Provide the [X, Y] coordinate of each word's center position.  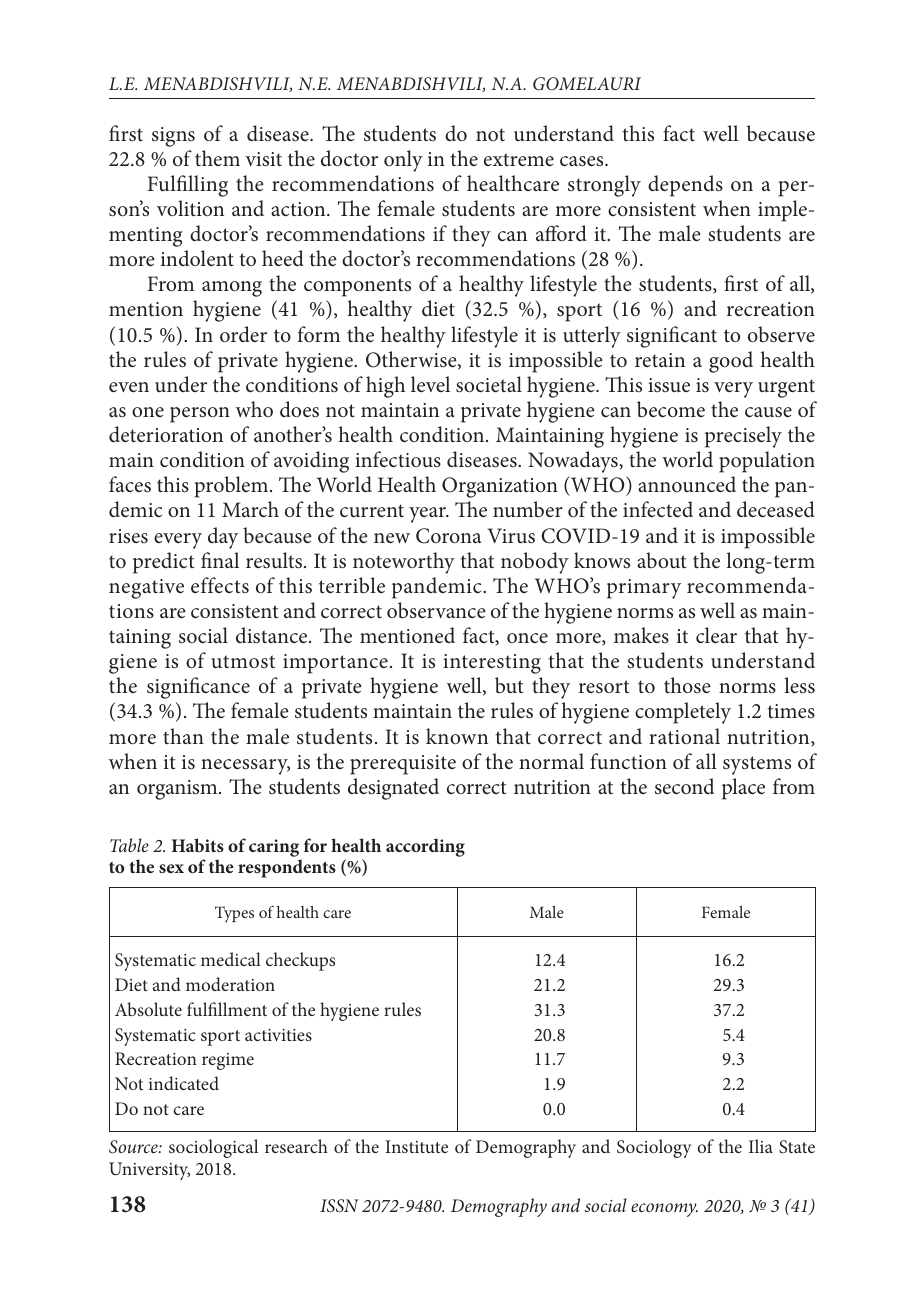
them [217, 158]
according [425, 847]
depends [685, 186]
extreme [519, 159]
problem [233, 487]
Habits [198, 845]
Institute [416, 1146]
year [429, 515]
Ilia [761, 1146]
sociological [213, 1148]
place [743, 789]
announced [687, 484]
